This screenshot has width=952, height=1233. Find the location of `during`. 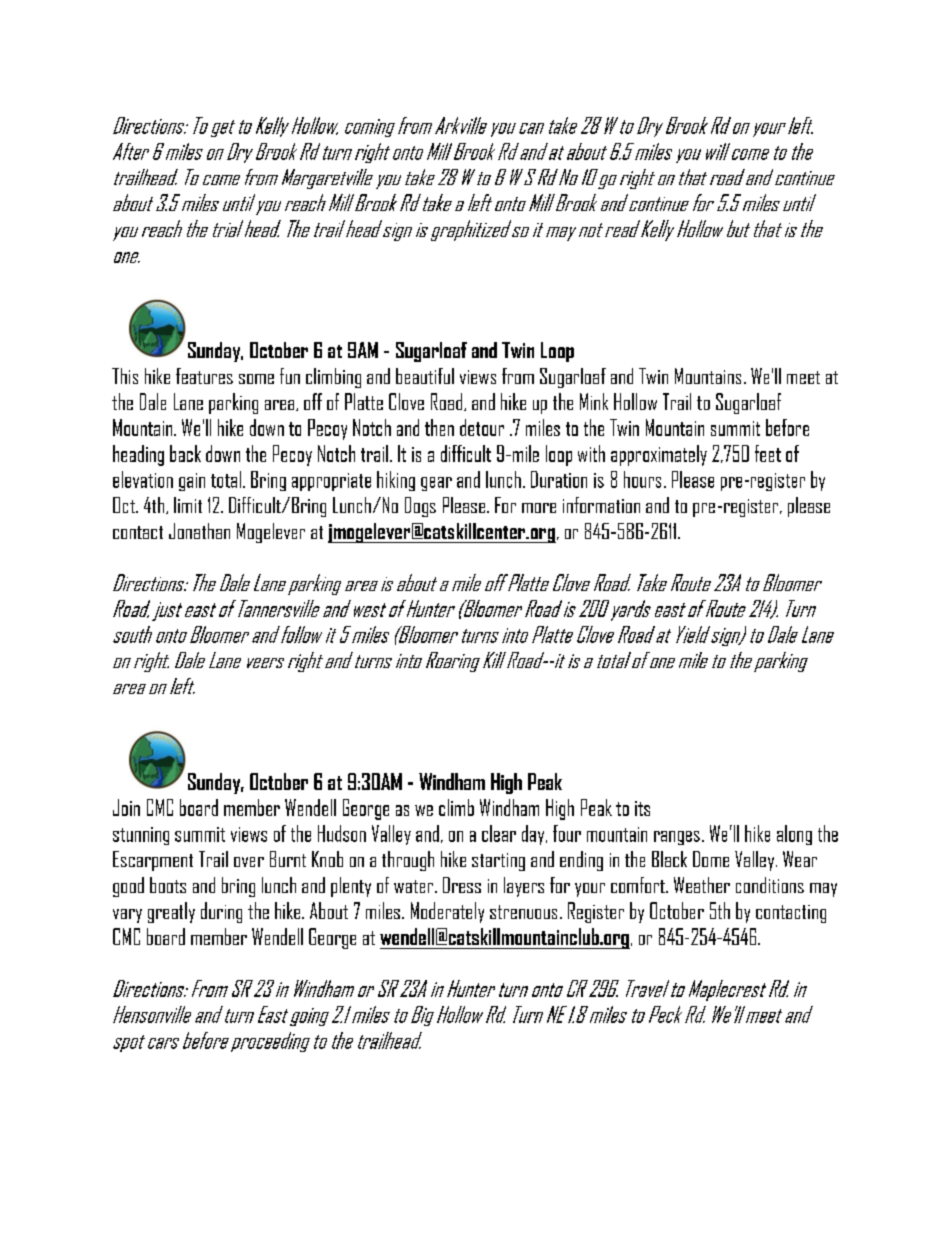

during is located at coordinates (221, 912).
